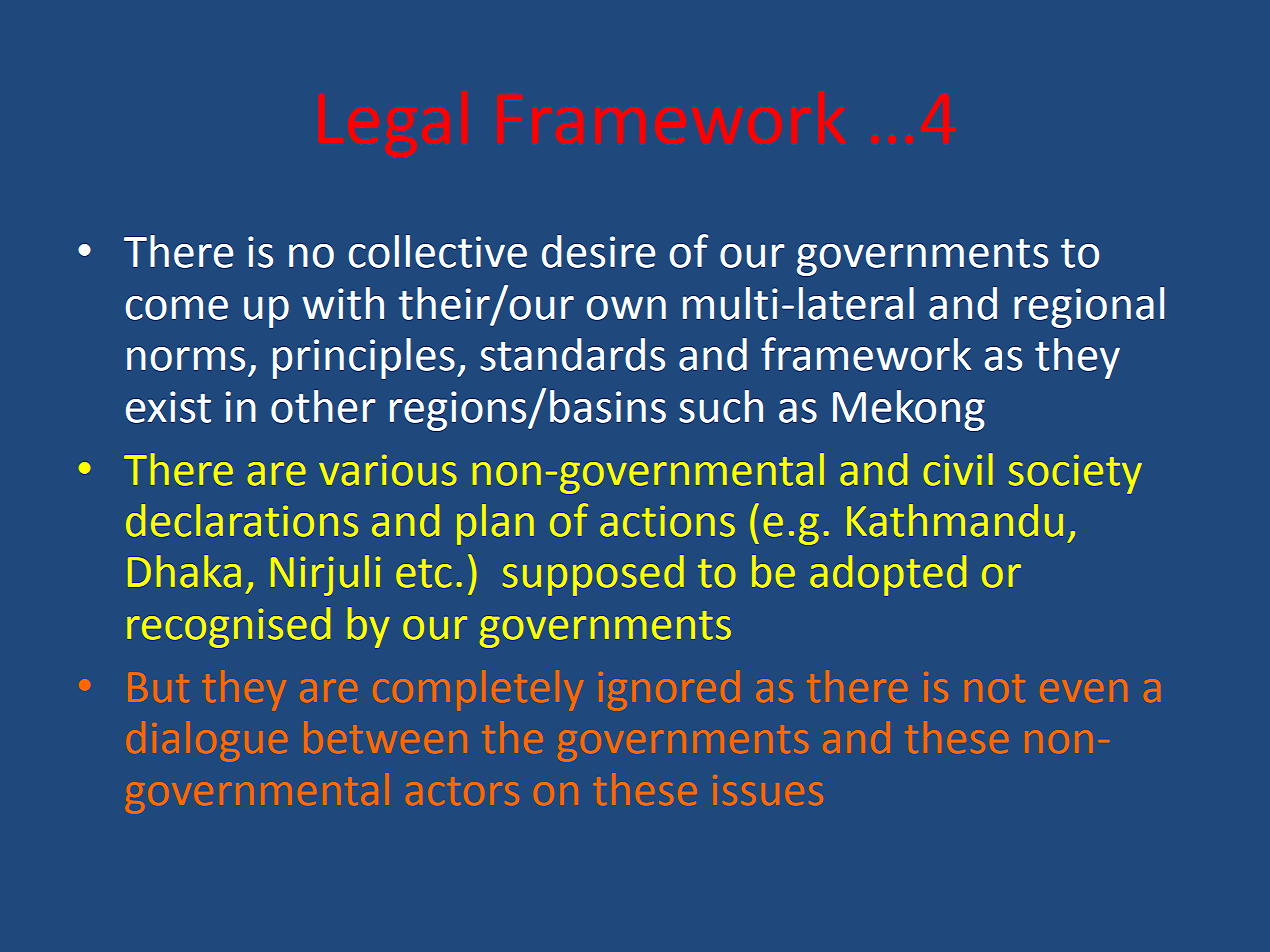  What do you see at coordinates (888, 575) in the screenshot?
I see `adopted` at bounding box center [888, 575].
